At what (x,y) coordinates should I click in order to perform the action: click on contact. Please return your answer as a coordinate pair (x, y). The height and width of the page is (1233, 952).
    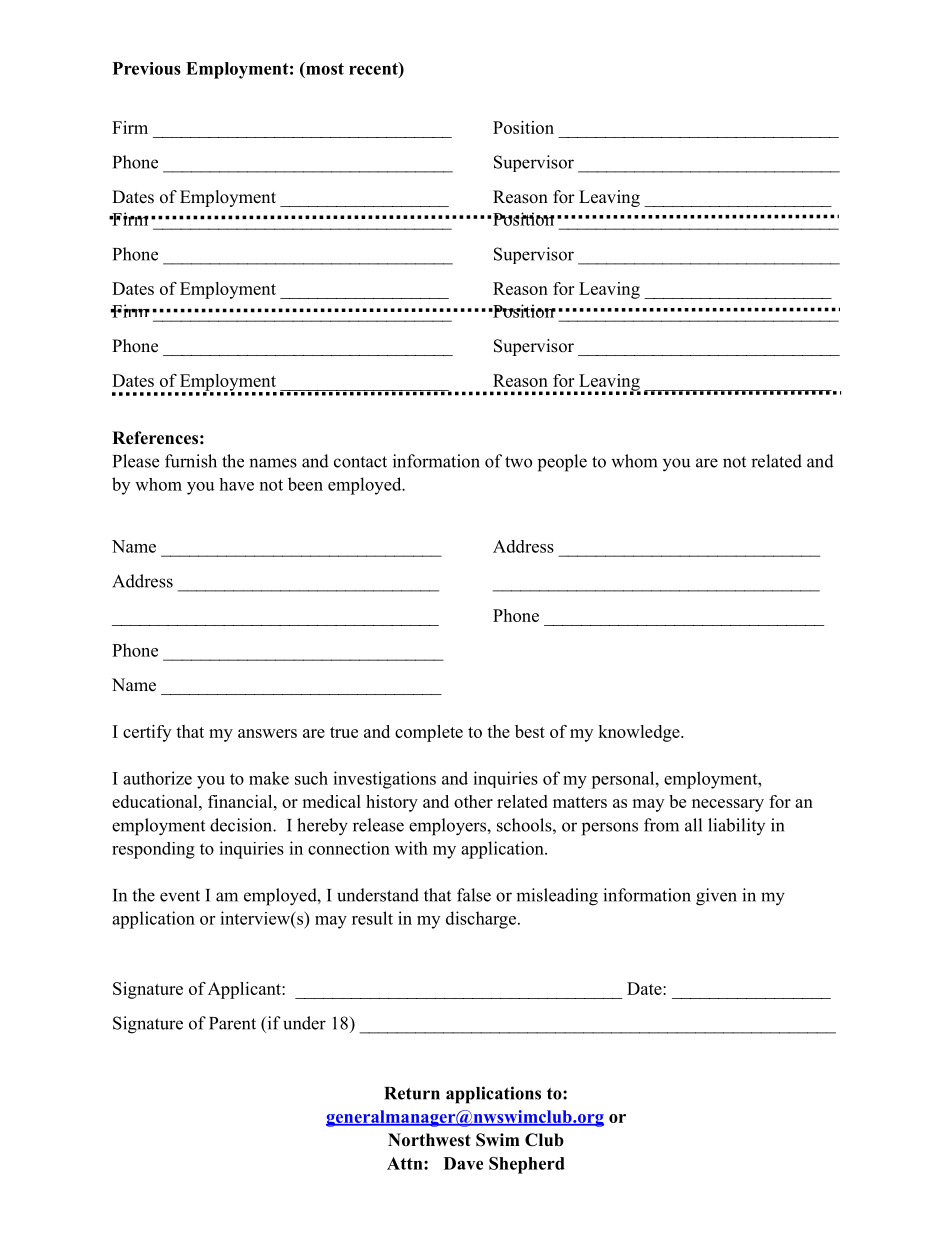
    Looking at the image, I should click on (360, 462).
